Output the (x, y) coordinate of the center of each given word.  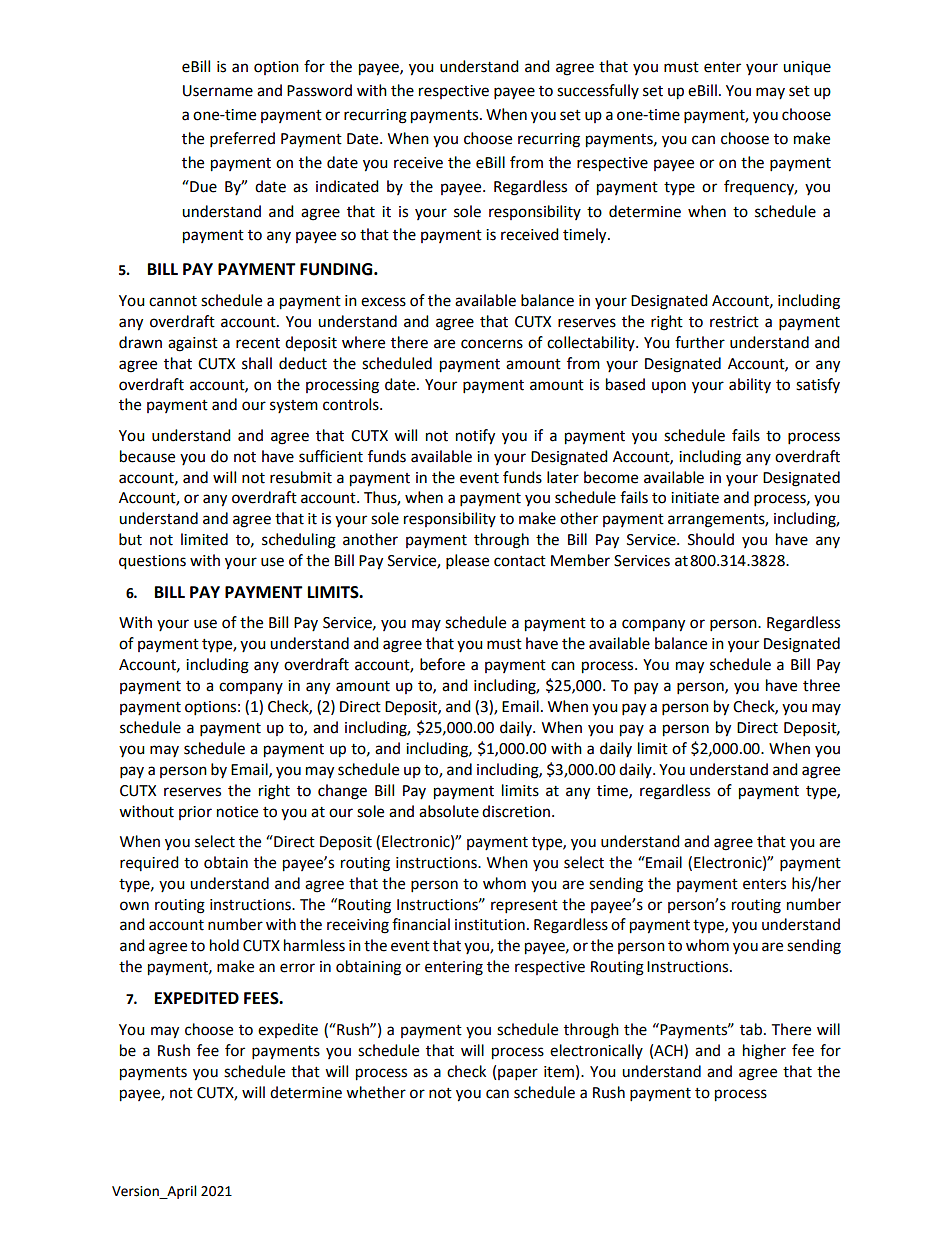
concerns (492, 344)
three (821, 685)
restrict (734, 322)
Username (218, 91)
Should (711, 539)
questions (152, 562)
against (193, 344)
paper (518, 1074)
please (467, 562)
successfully (598, 91)
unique (807, 68)
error (297, 968)
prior (195, 813)
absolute (449, 811)
